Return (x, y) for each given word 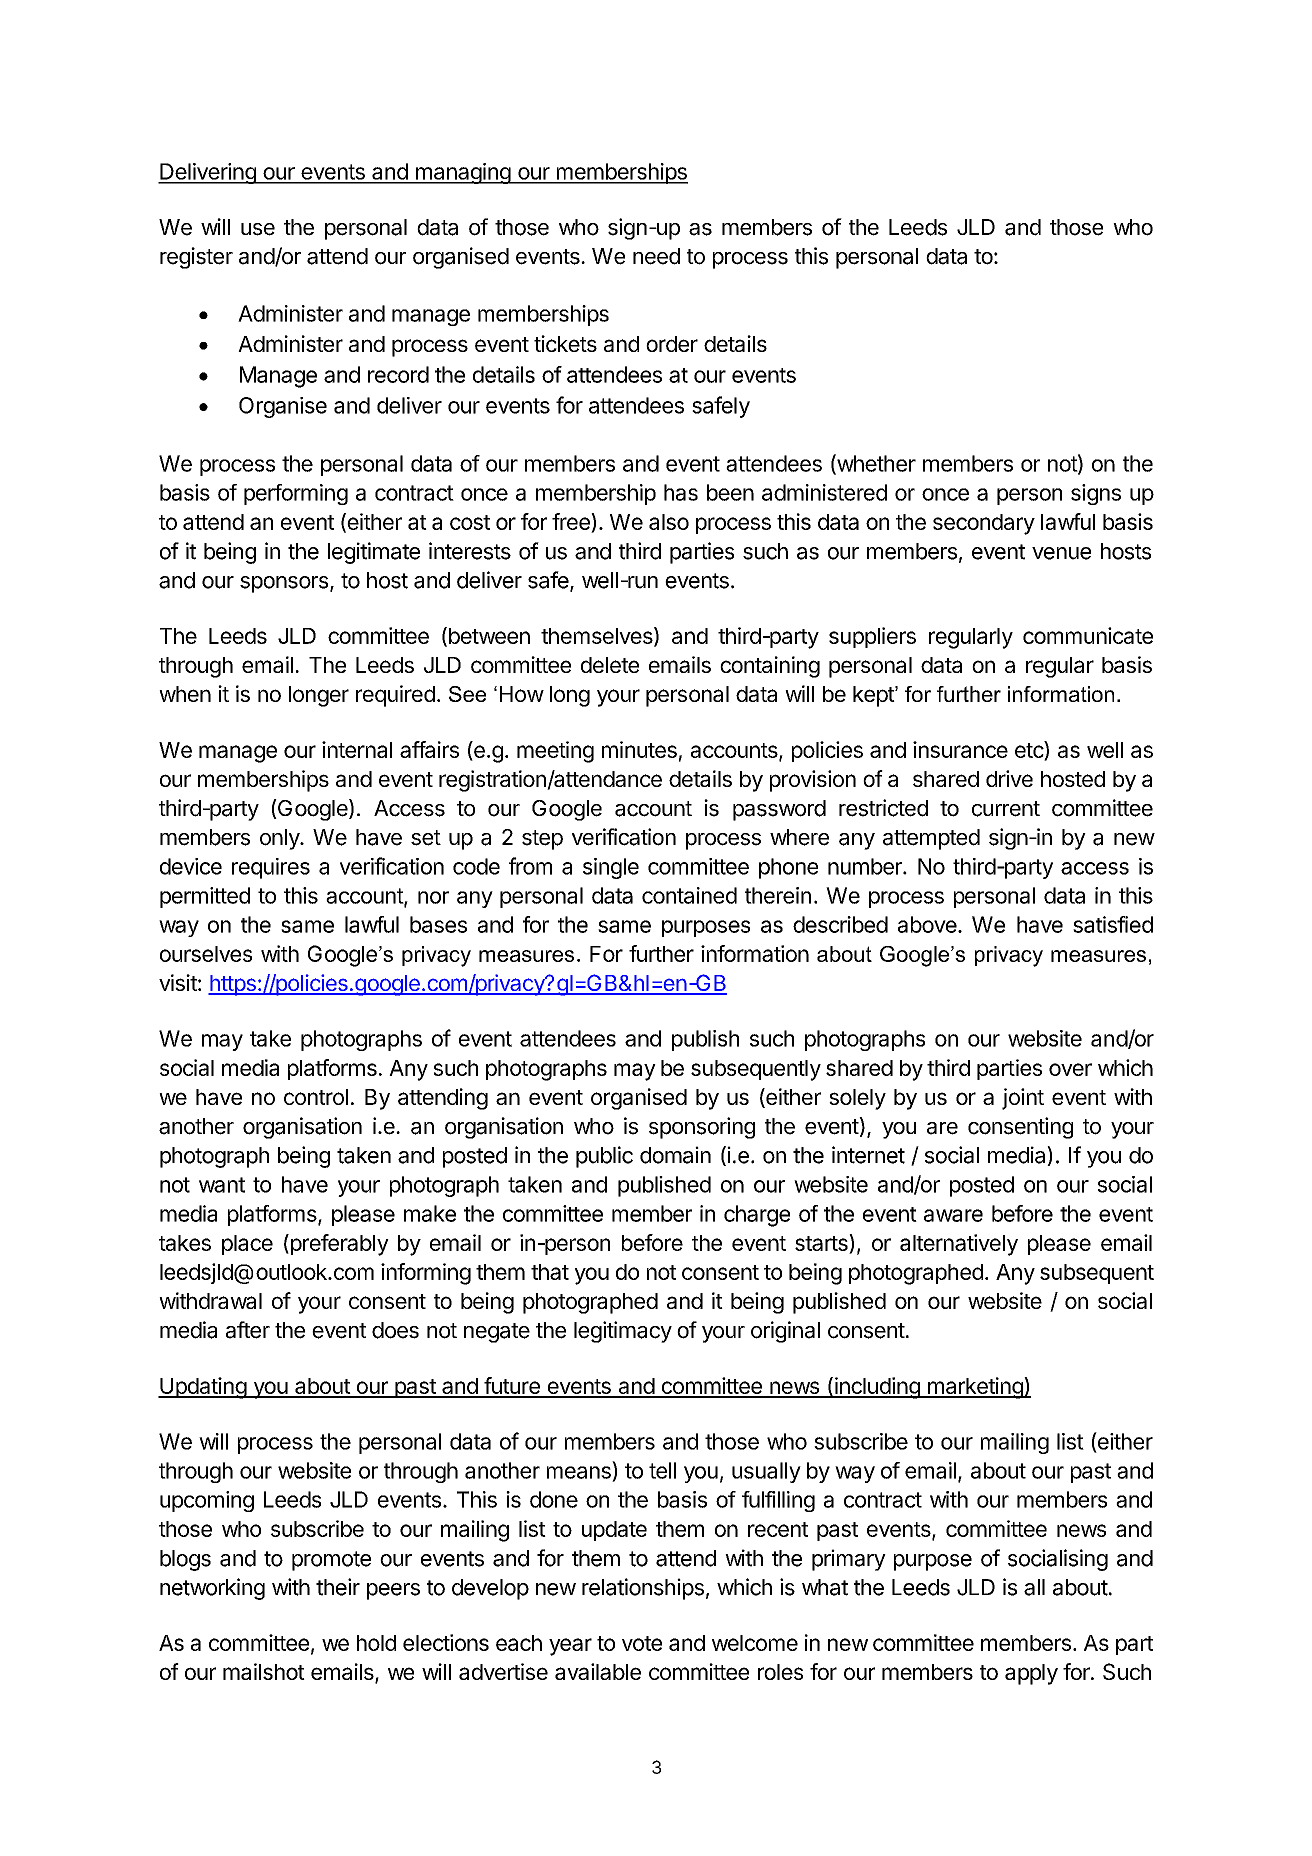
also (669, 522)
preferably (338, 1245)
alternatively (959, 1245)
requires (271, 868)
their (338, 1587)
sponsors (284, 584)
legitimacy (623, 1332)
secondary (984, 524)
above (928, 924)
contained (689, 895)
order (672, 344)
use (258, 229)
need (656, 256)
